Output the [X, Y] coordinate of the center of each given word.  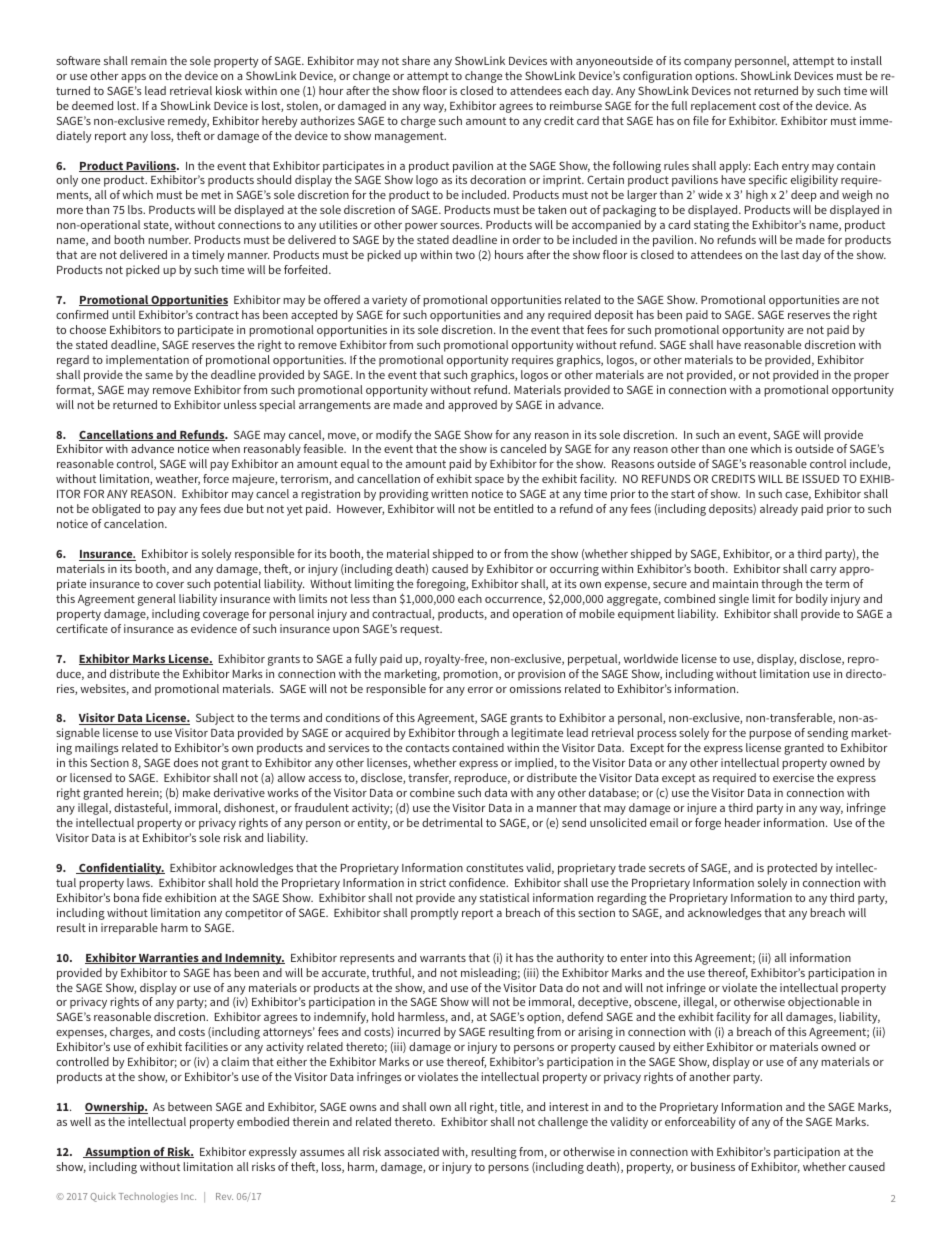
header [743, 822]
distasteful [142, 808]
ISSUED [821, 478]
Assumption [117, 1153]
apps [133, 78]
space [489, 481]
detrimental [452, 822]
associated [411, 1151]
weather [178, 479]
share [416, 60]
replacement [723, 107]
